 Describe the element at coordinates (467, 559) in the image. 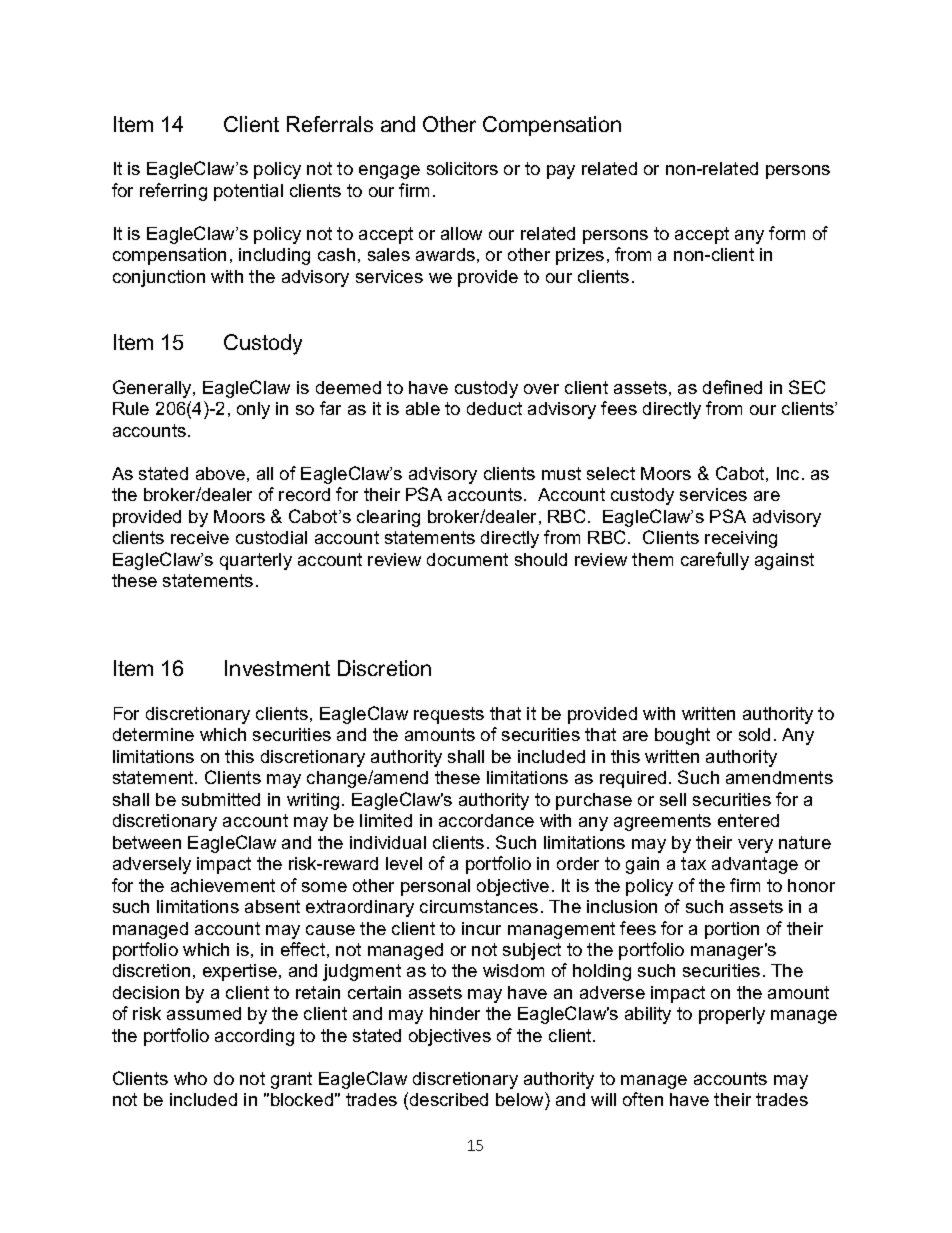

I see `document` at that location.
